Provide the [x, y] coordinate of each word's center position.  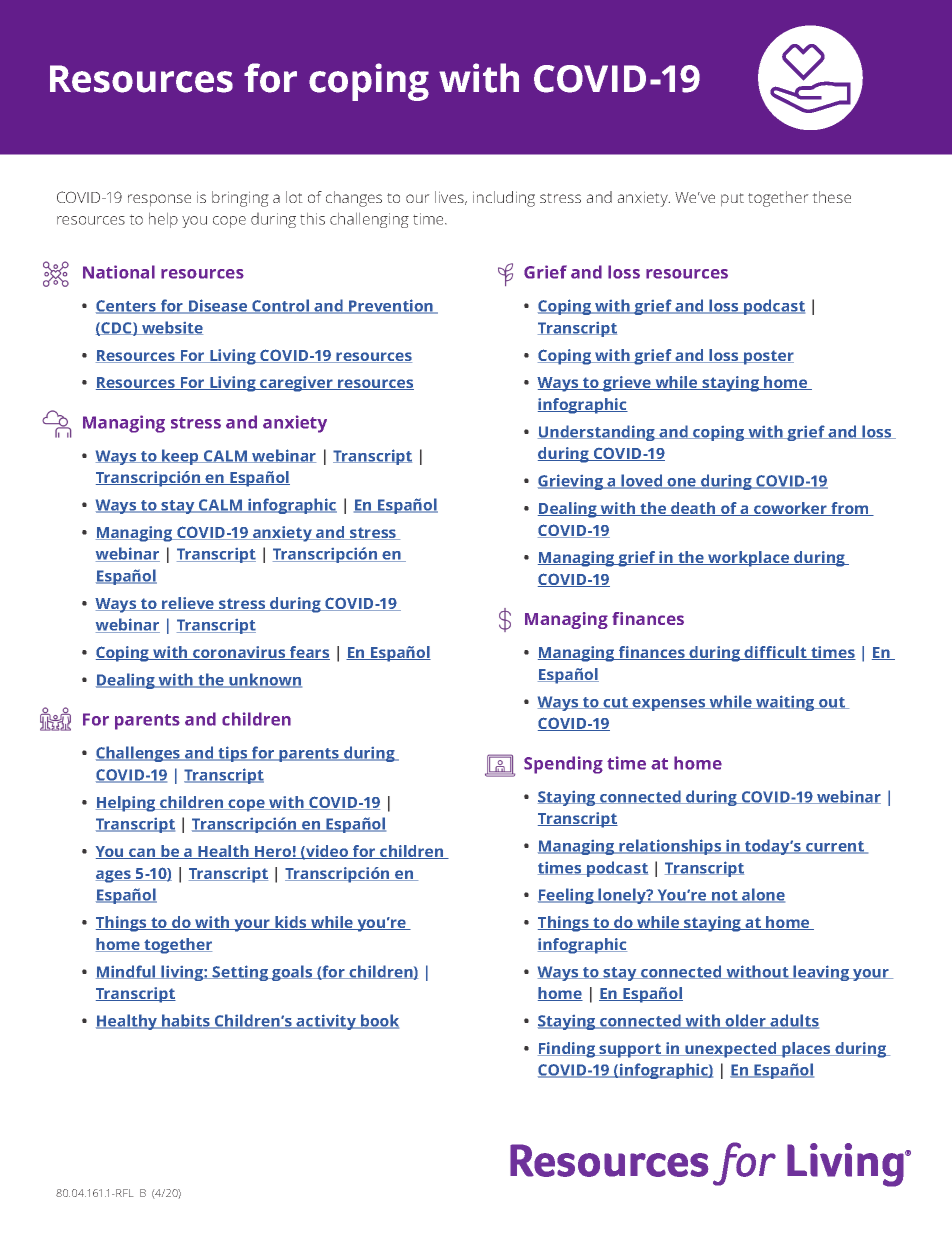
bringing [240, 199]
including [504, 199]
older [746, 1021]
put [732, 200]
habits [186, 1021]
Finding [568, 1050]
